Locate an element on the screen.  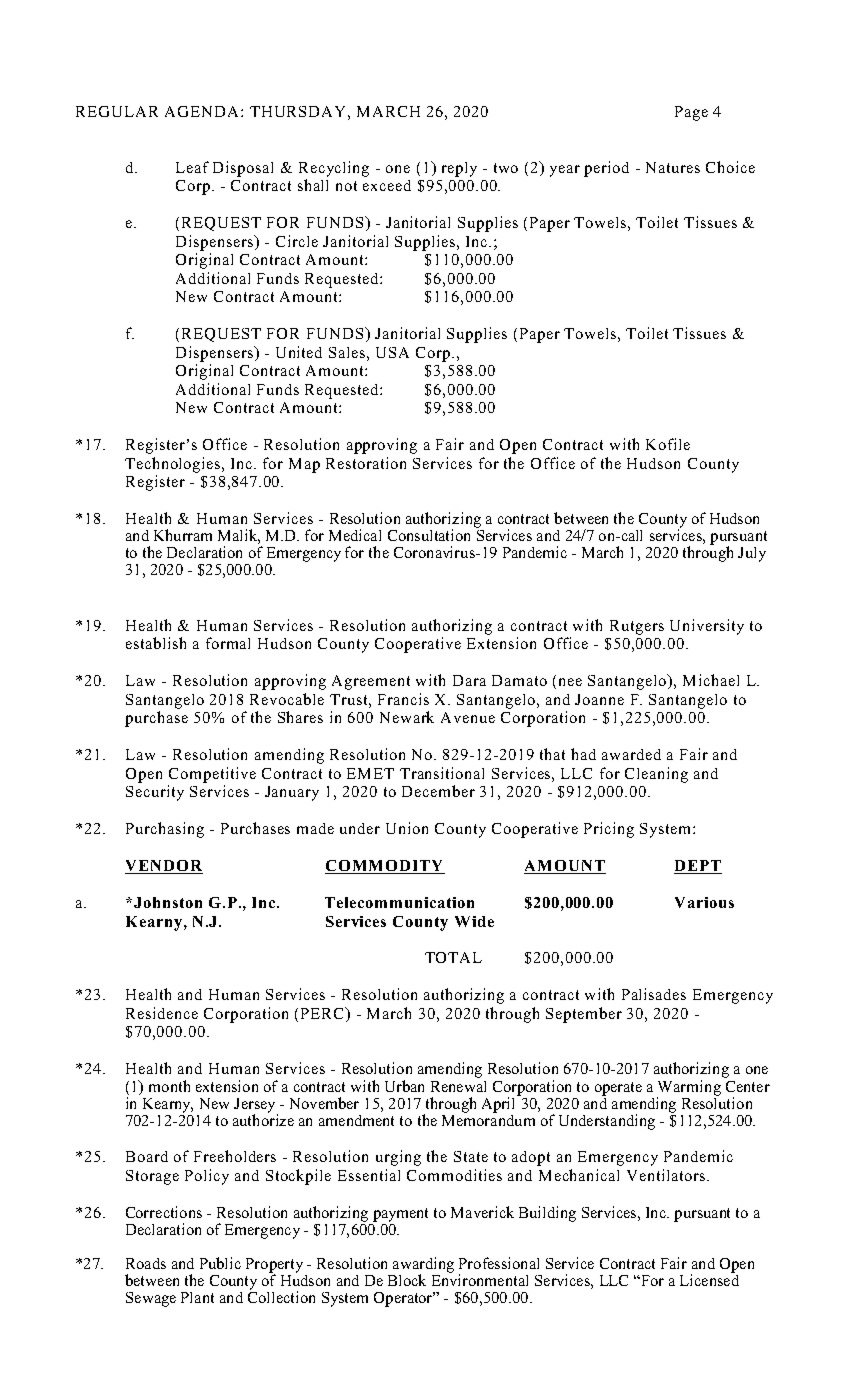
Michael is located at coordinates (711, 680).
